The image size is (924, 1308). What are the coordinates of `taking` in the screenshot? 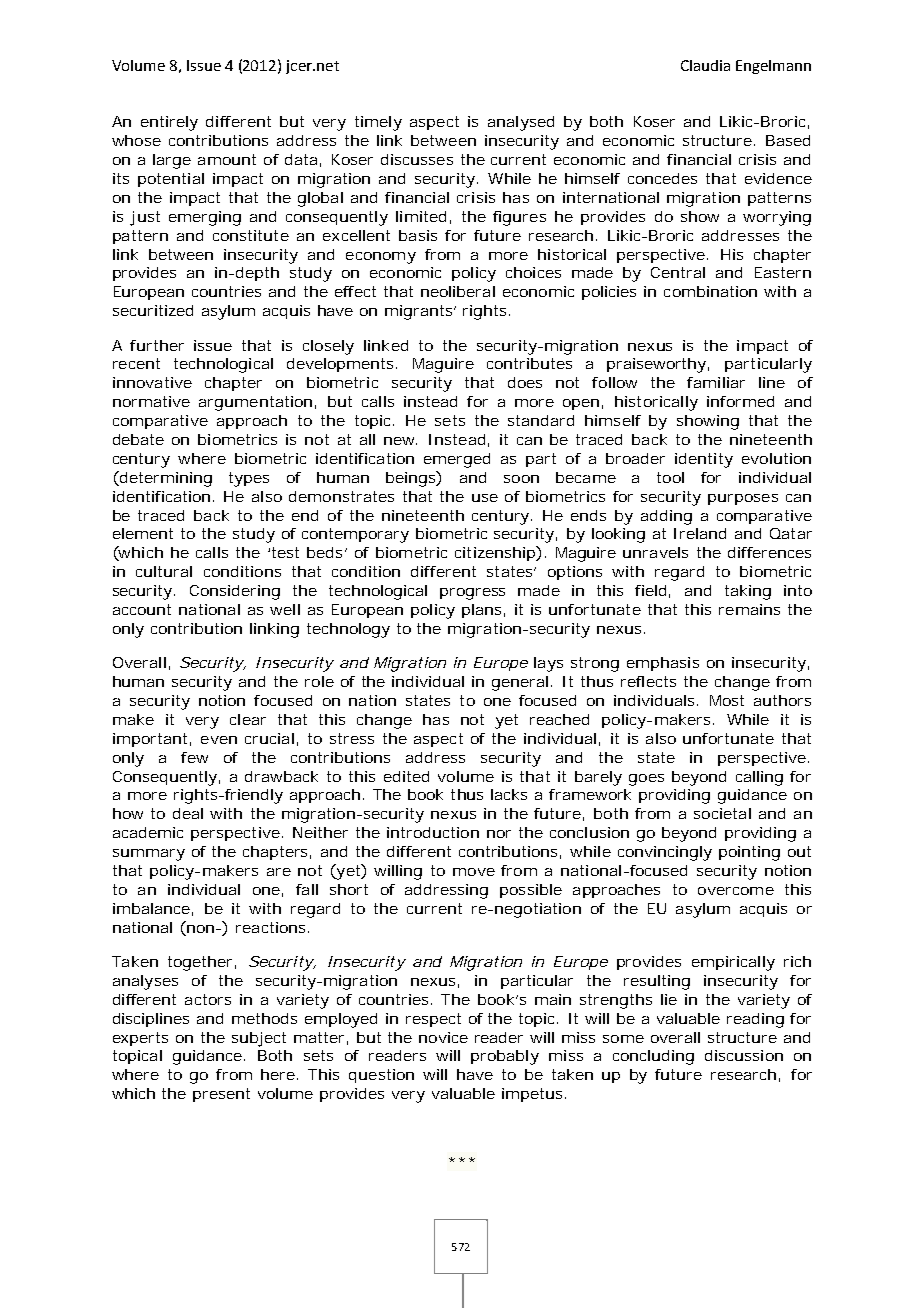 It's located at (748, 592).
